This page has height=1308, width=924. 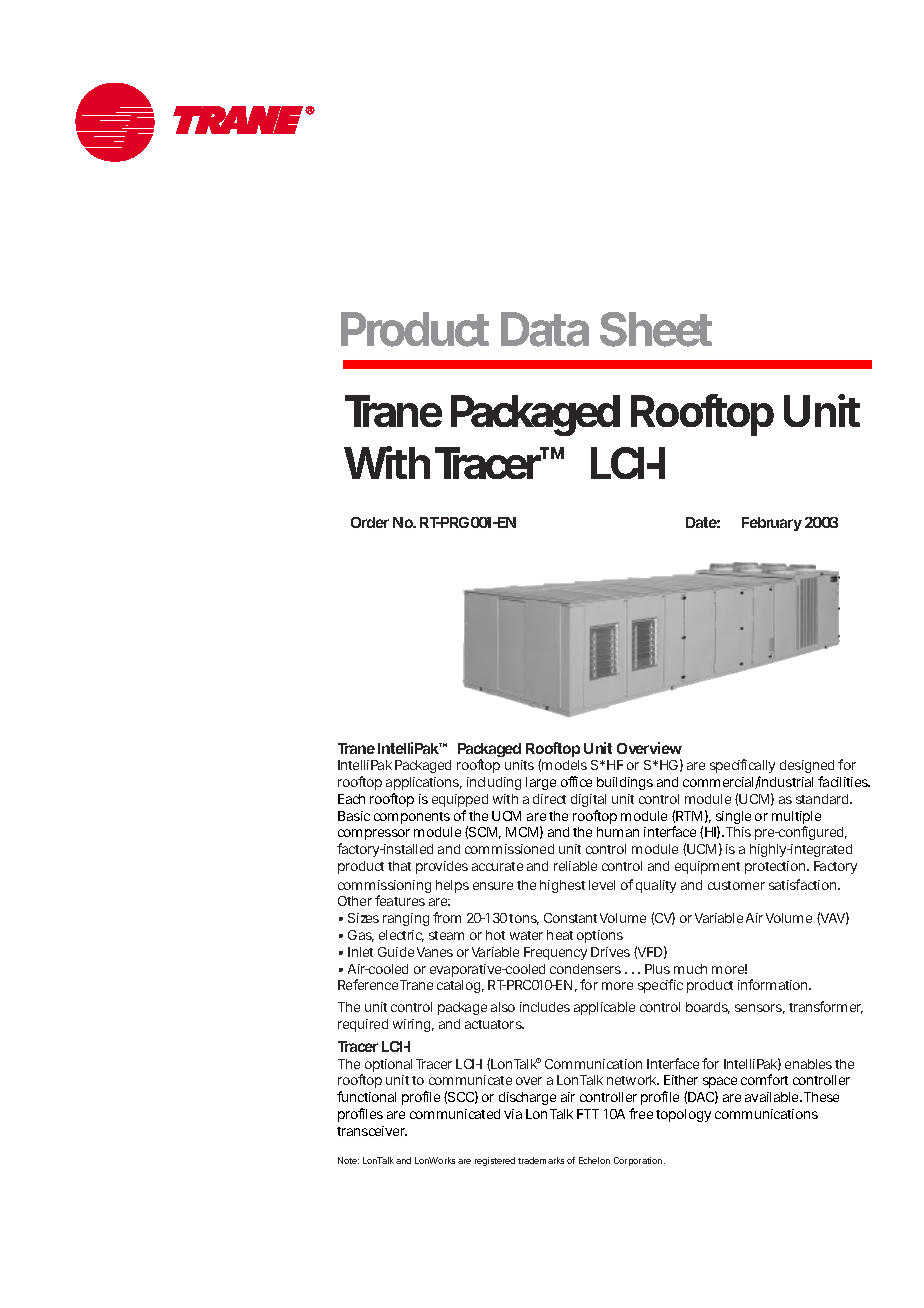 I want to click on Sheet, so click(x=656, y=329).
